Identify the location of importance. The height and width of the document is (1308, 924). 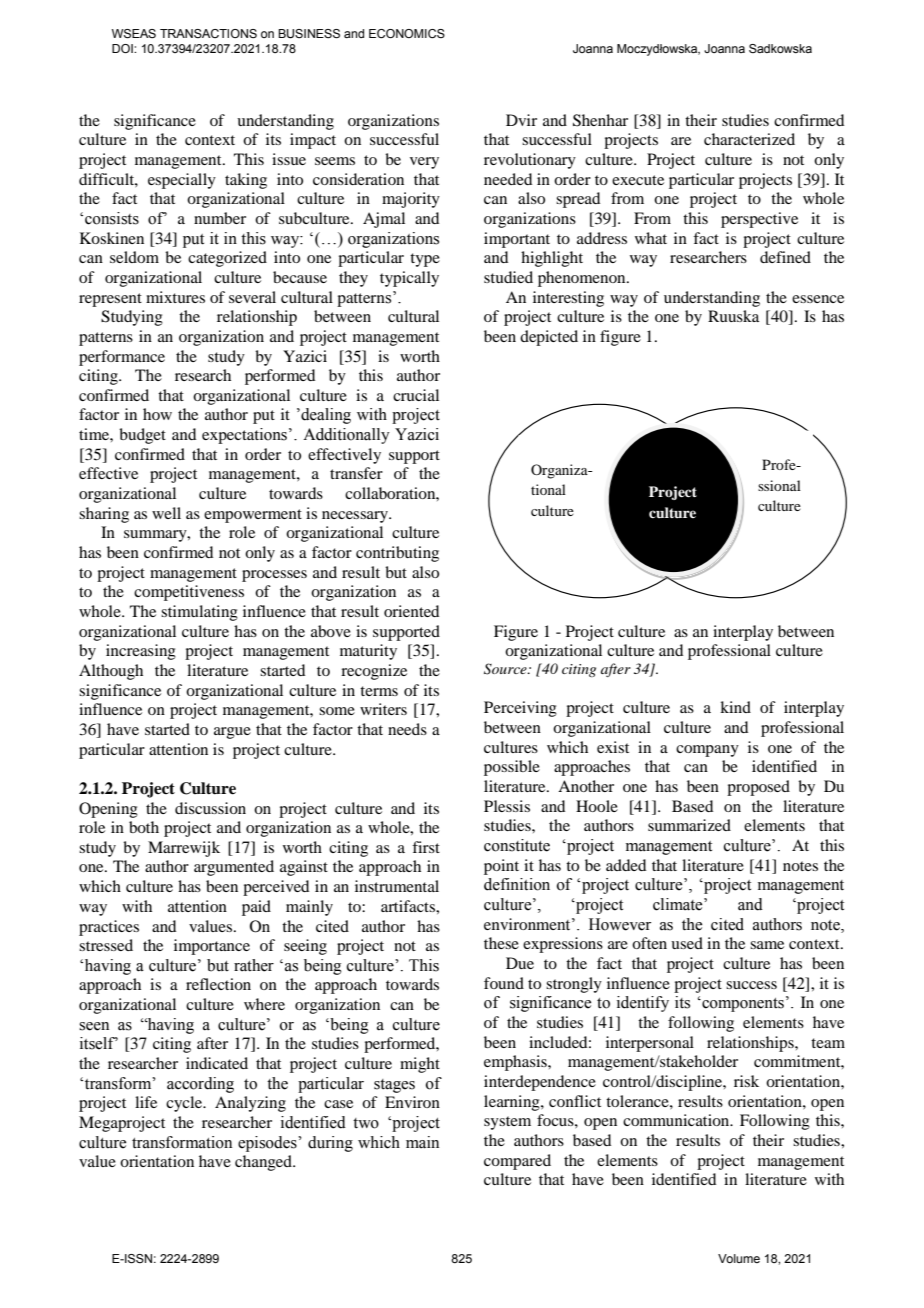
(212, 947).
